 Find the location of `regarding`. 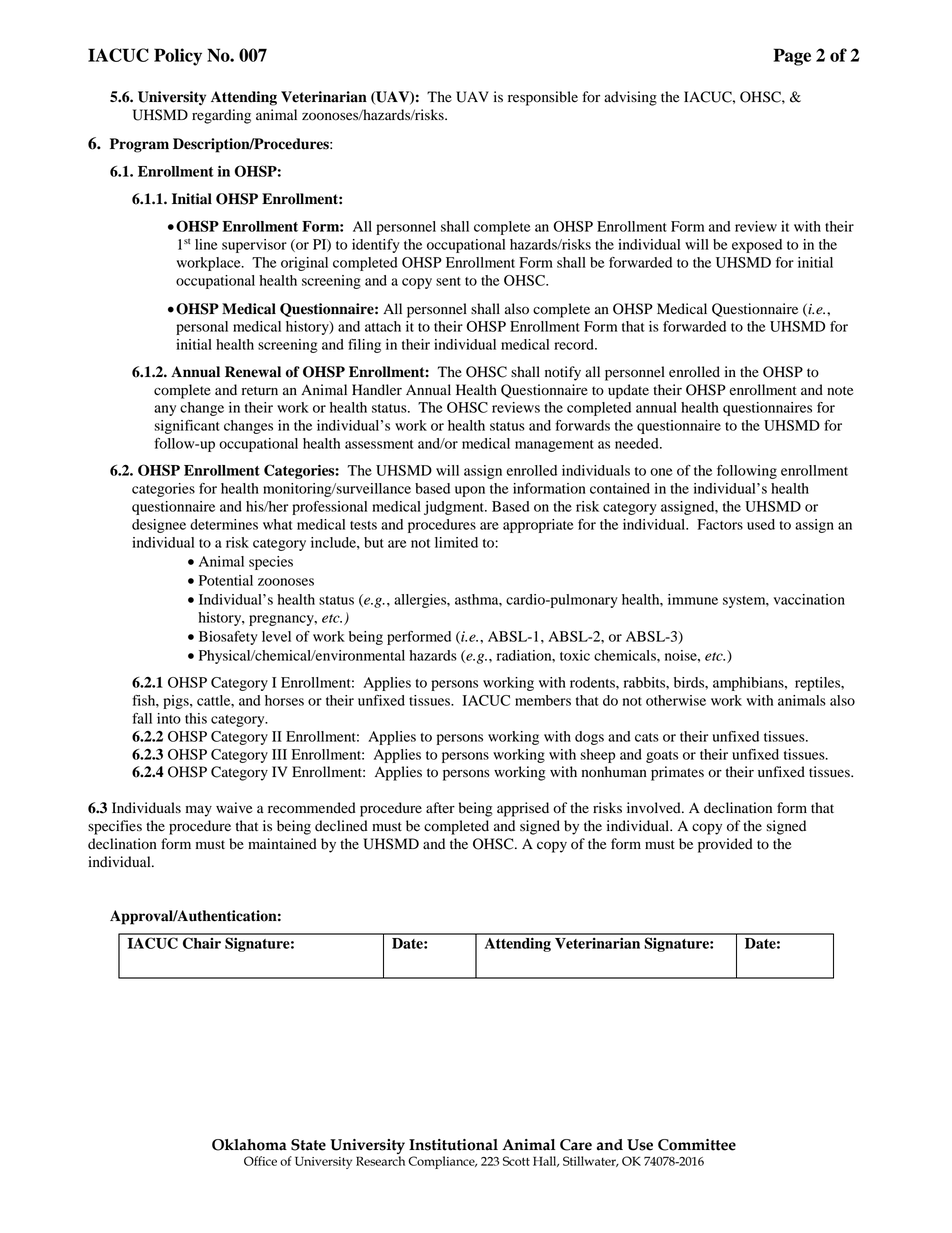

regarding is located at coordinates (221, 116).
